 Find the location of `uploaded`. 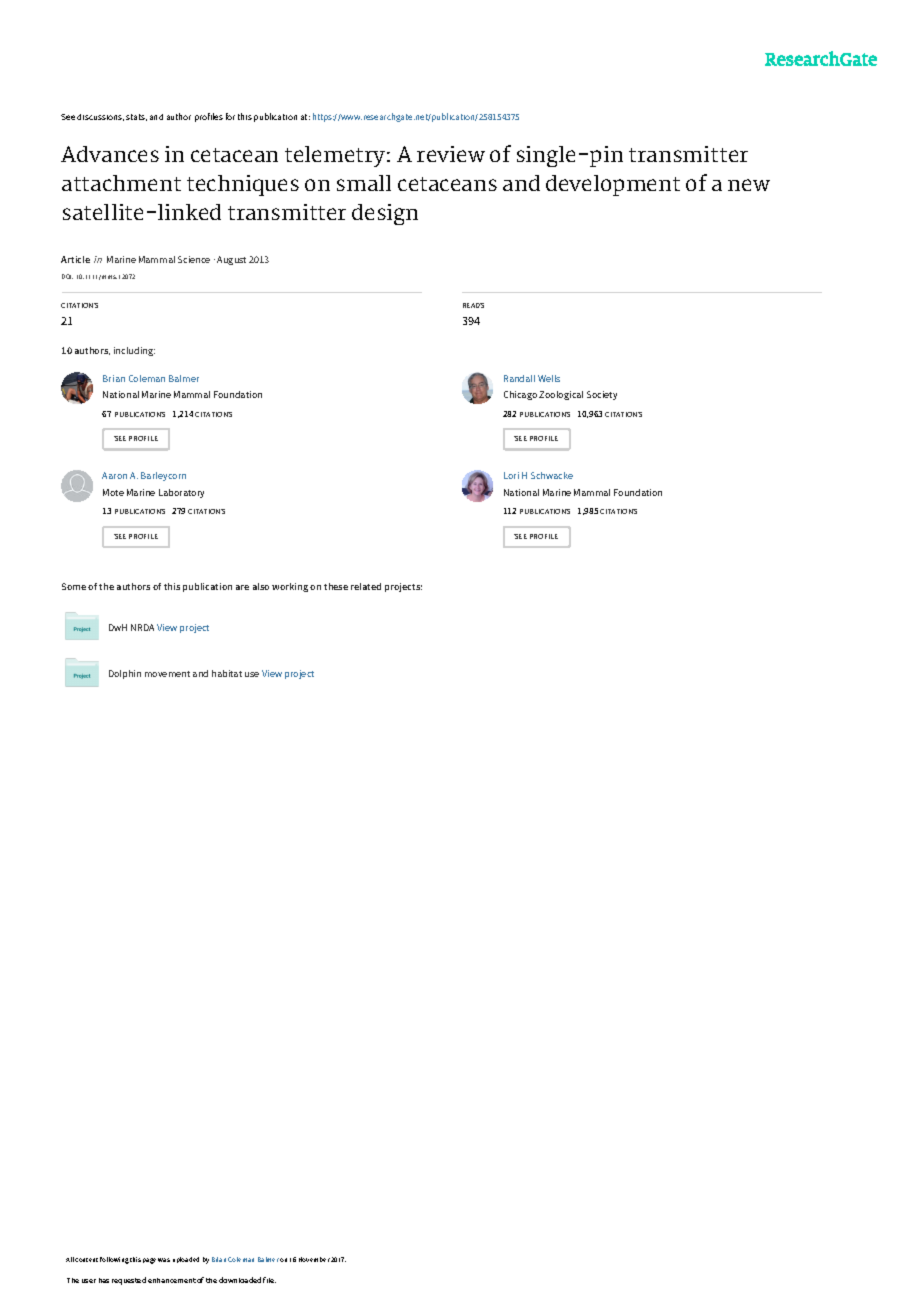

uploaded is located at coordinates (186, 1260).
